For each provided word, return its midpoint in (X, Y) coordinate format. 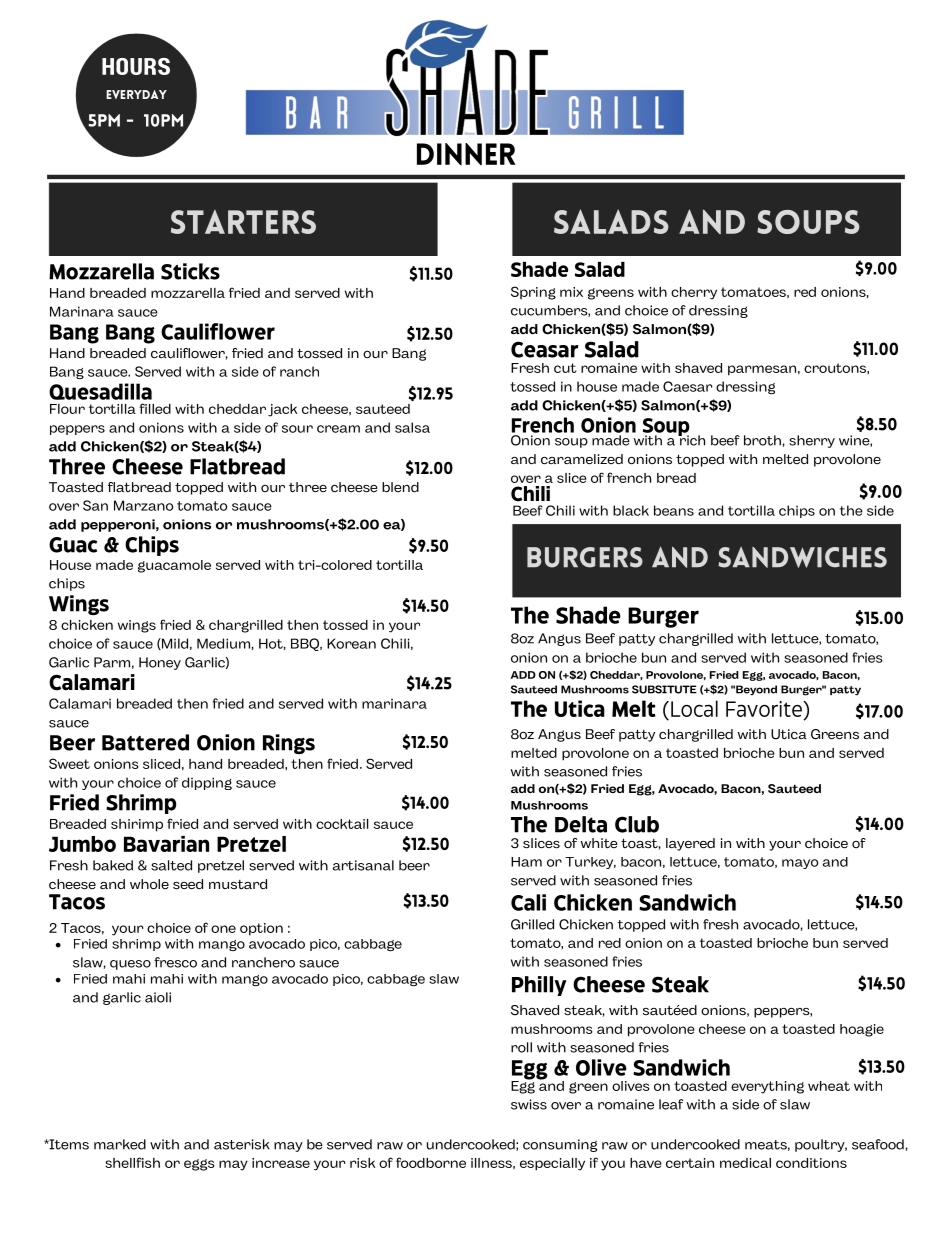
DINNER (466, 154)
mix (571, 292)
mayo (800, 864)
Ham (526, 862)
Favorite (765, 709)
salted (171, 865)
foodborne (431, 1162)
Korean (351, 643)
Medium (223, 643)
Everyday (136, 94)
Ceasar (545, 349)
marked (120, 1144)
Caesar (688, 386)
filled (155, 408)
